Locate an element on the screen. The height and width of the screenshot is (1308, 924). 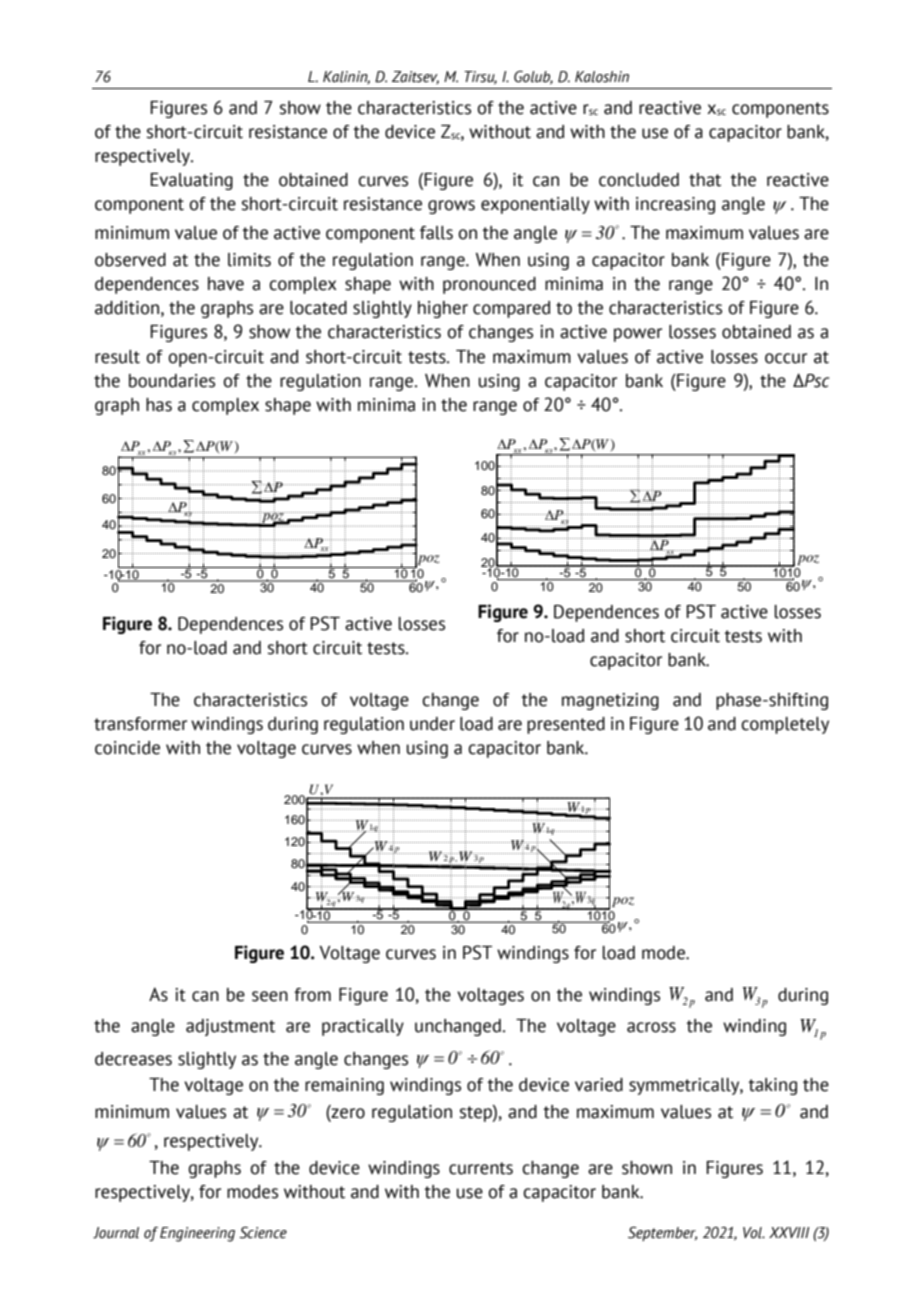
grows is located at coordinates (451, 207).
